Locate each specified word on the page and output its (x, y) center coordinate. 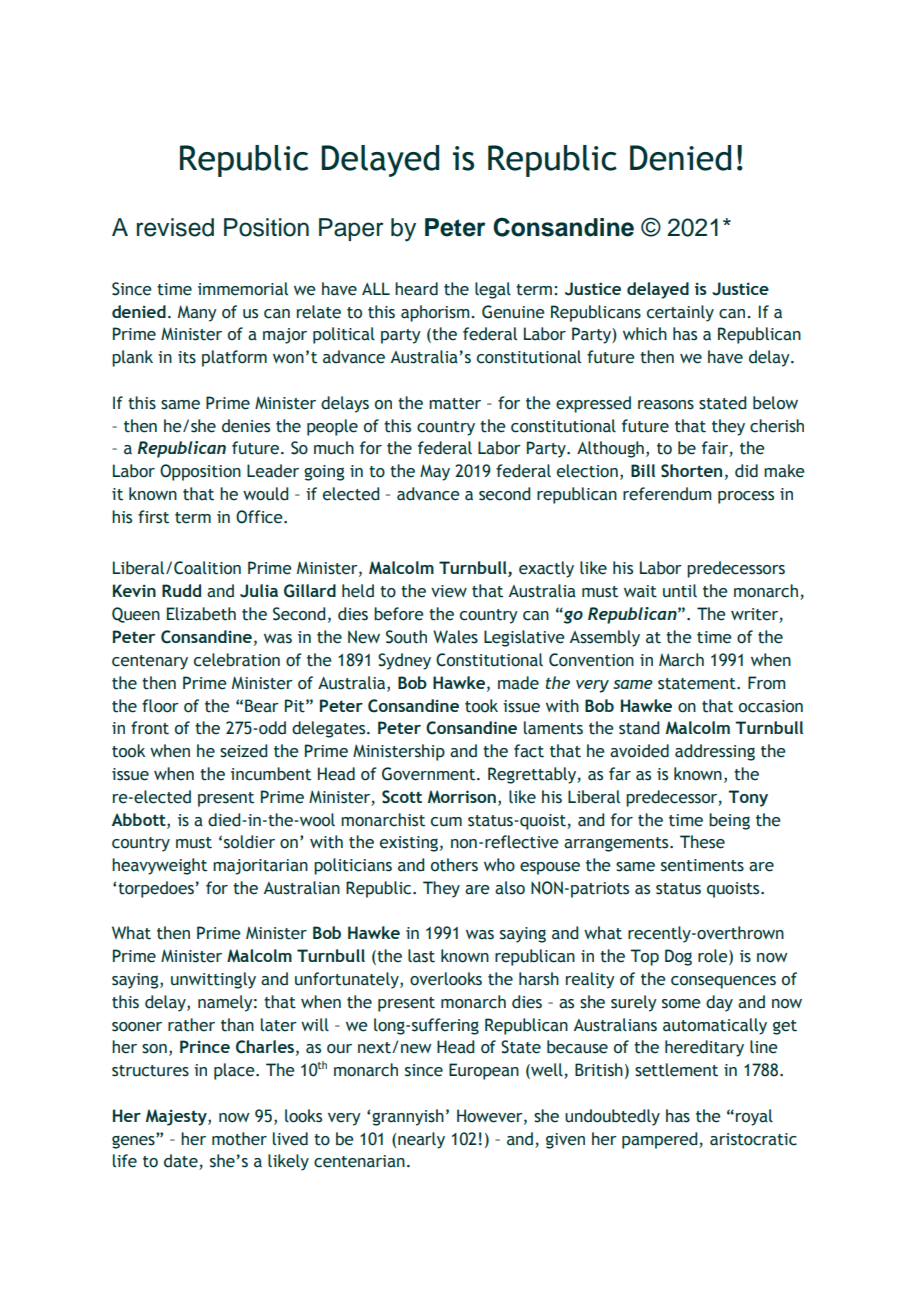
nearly (421, 1140)
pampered (661, 1140)
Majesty (177, 1117)
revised (175, 227)
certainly (680, 313)
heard (416, 289)
